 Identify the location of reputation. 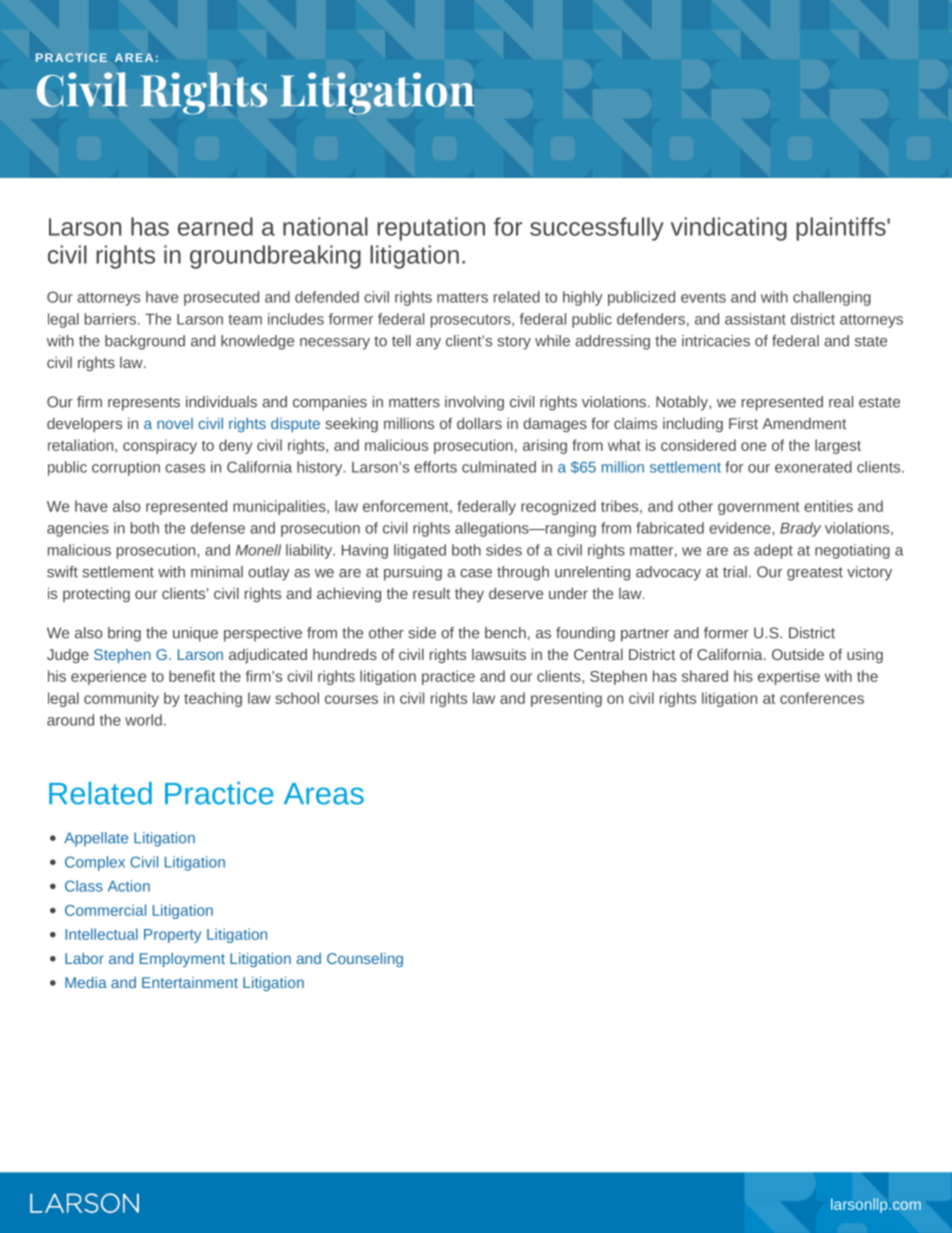
(431, 229).
